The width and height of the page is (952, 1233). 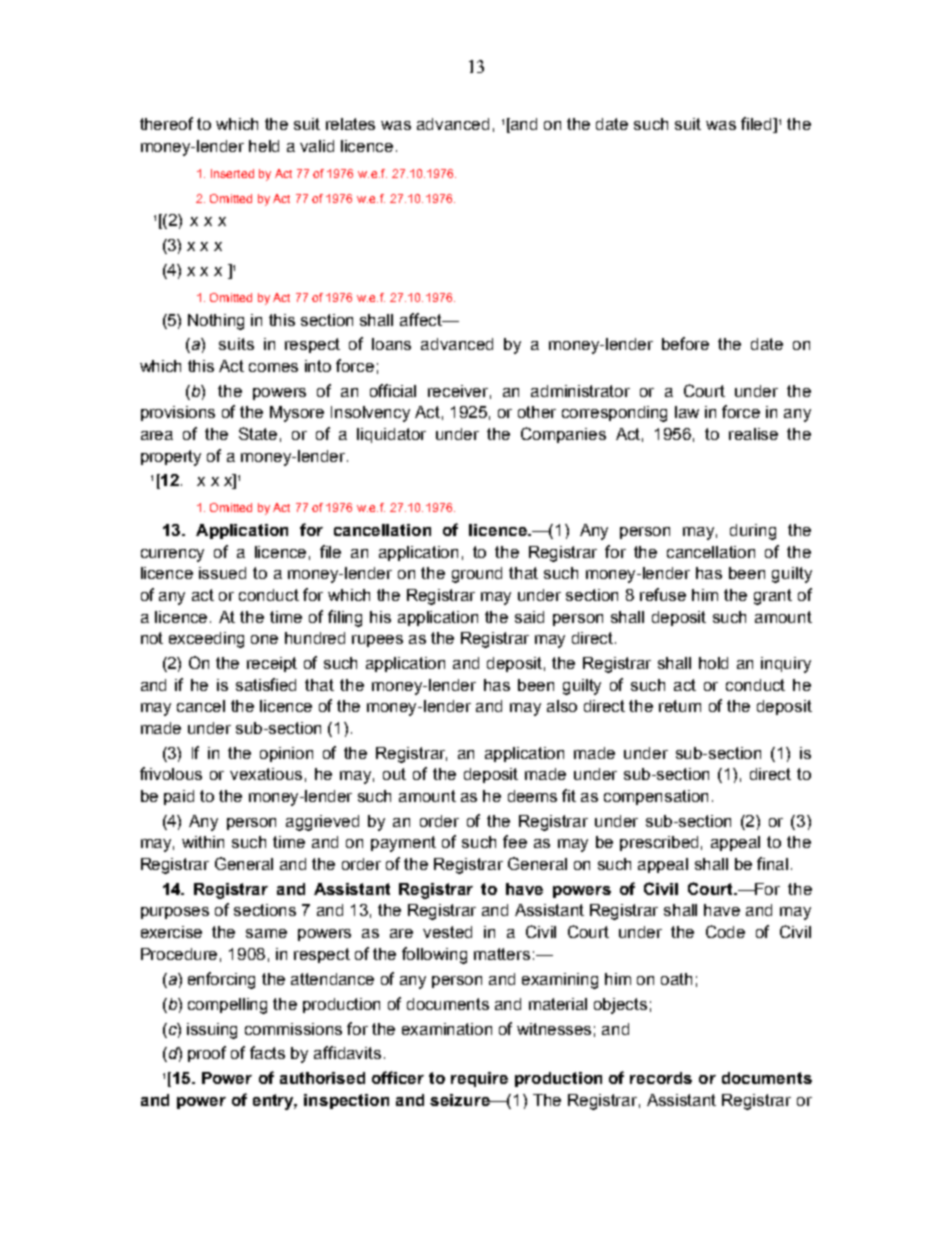 I want to click on comes, so click(x=273, y=367).
